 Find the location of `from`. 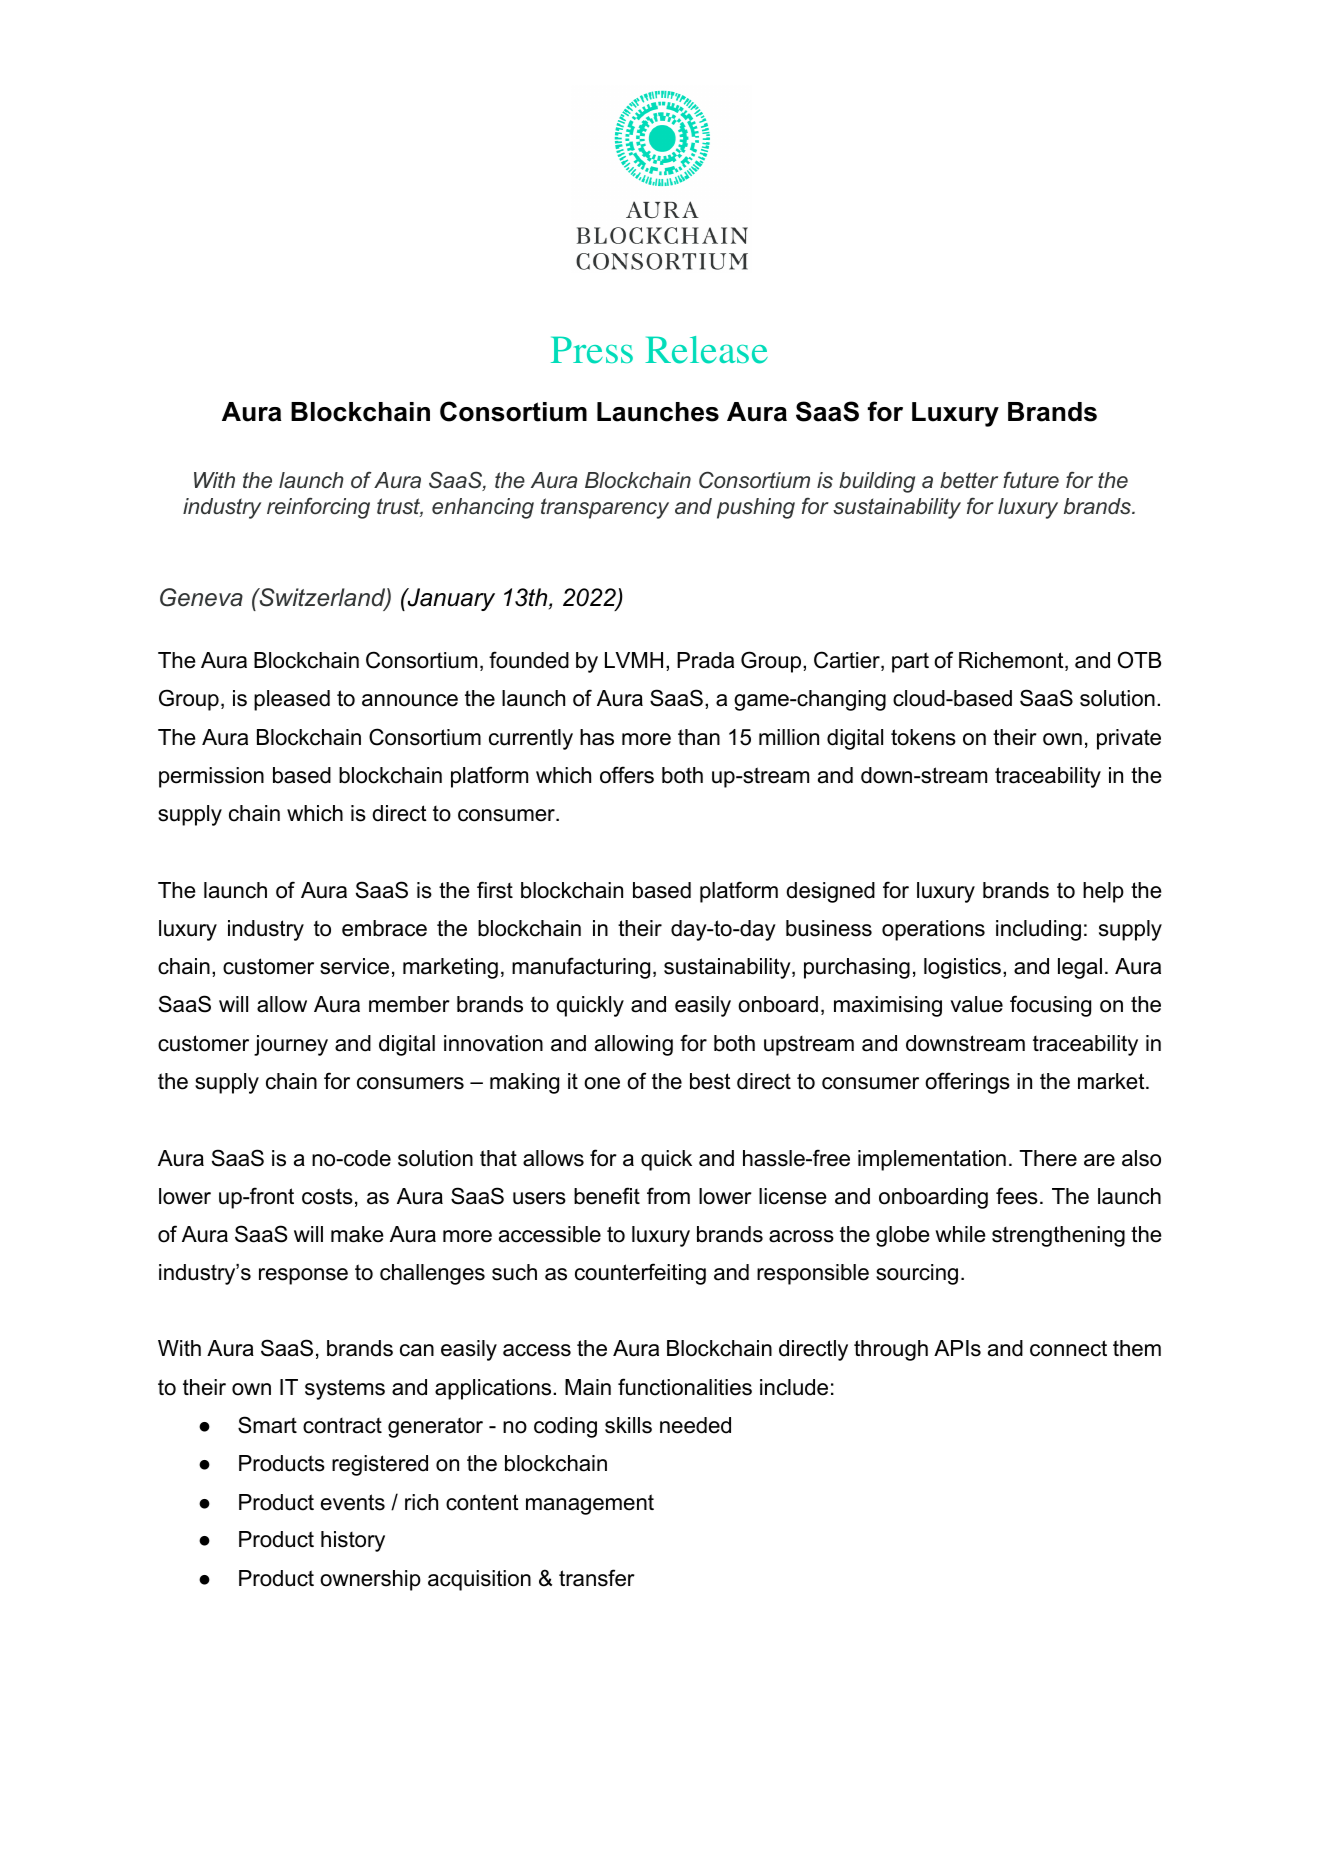

from is located at coordinates (668, 1196).
